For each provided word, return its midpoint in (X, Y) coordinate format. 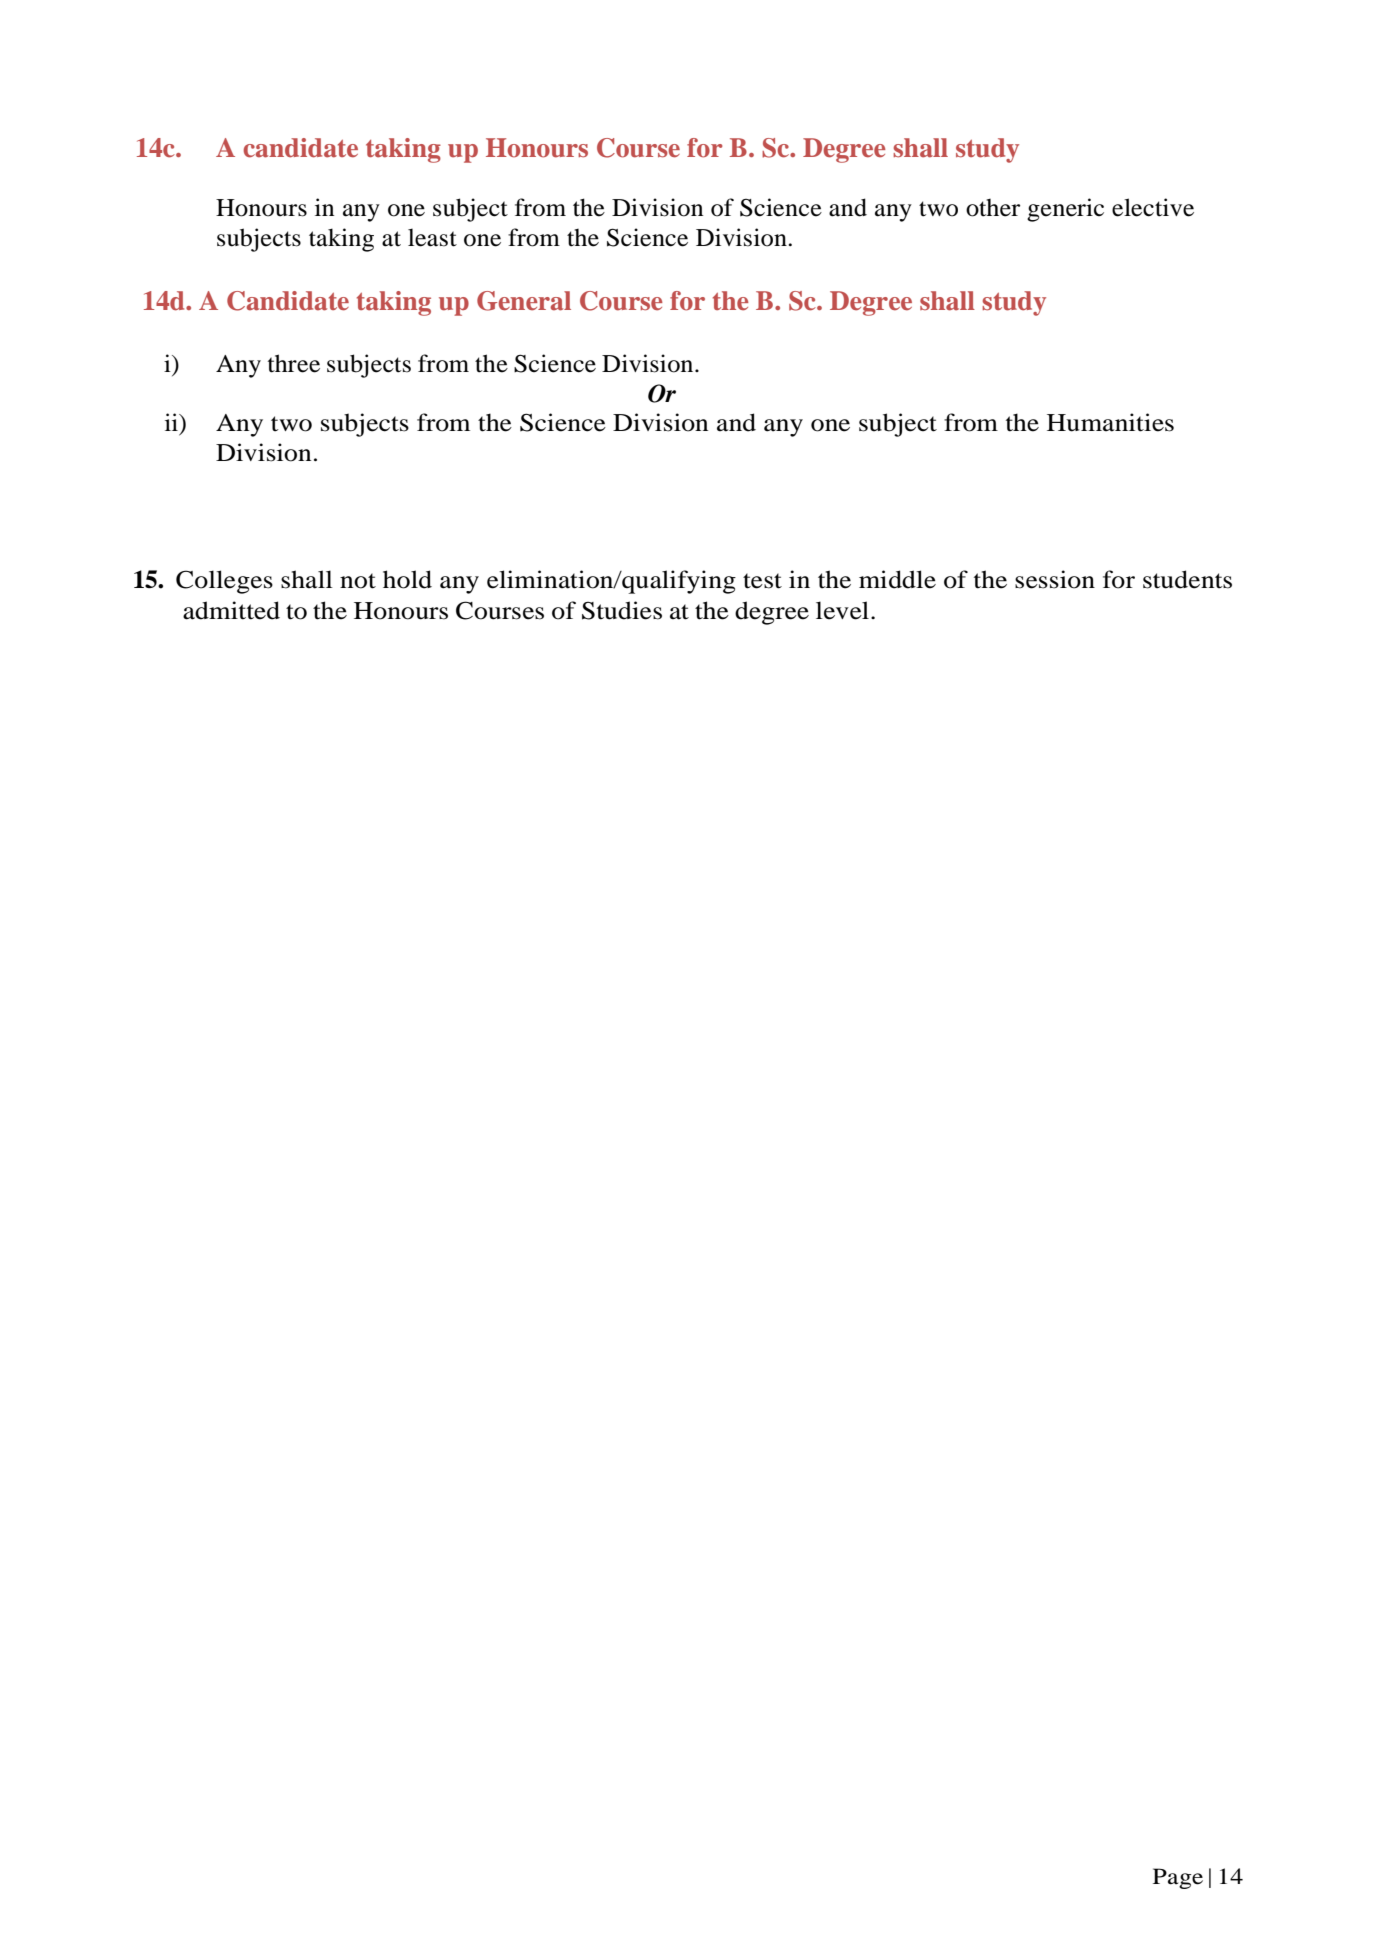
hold (407, 579)
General (524, 301)
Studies (622, 610)
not (358, 581)
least (432, 237)
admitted (231, 610)
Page (1178, 1878)
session (1055, 579)
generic (1065, 210)
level (844, 610)
